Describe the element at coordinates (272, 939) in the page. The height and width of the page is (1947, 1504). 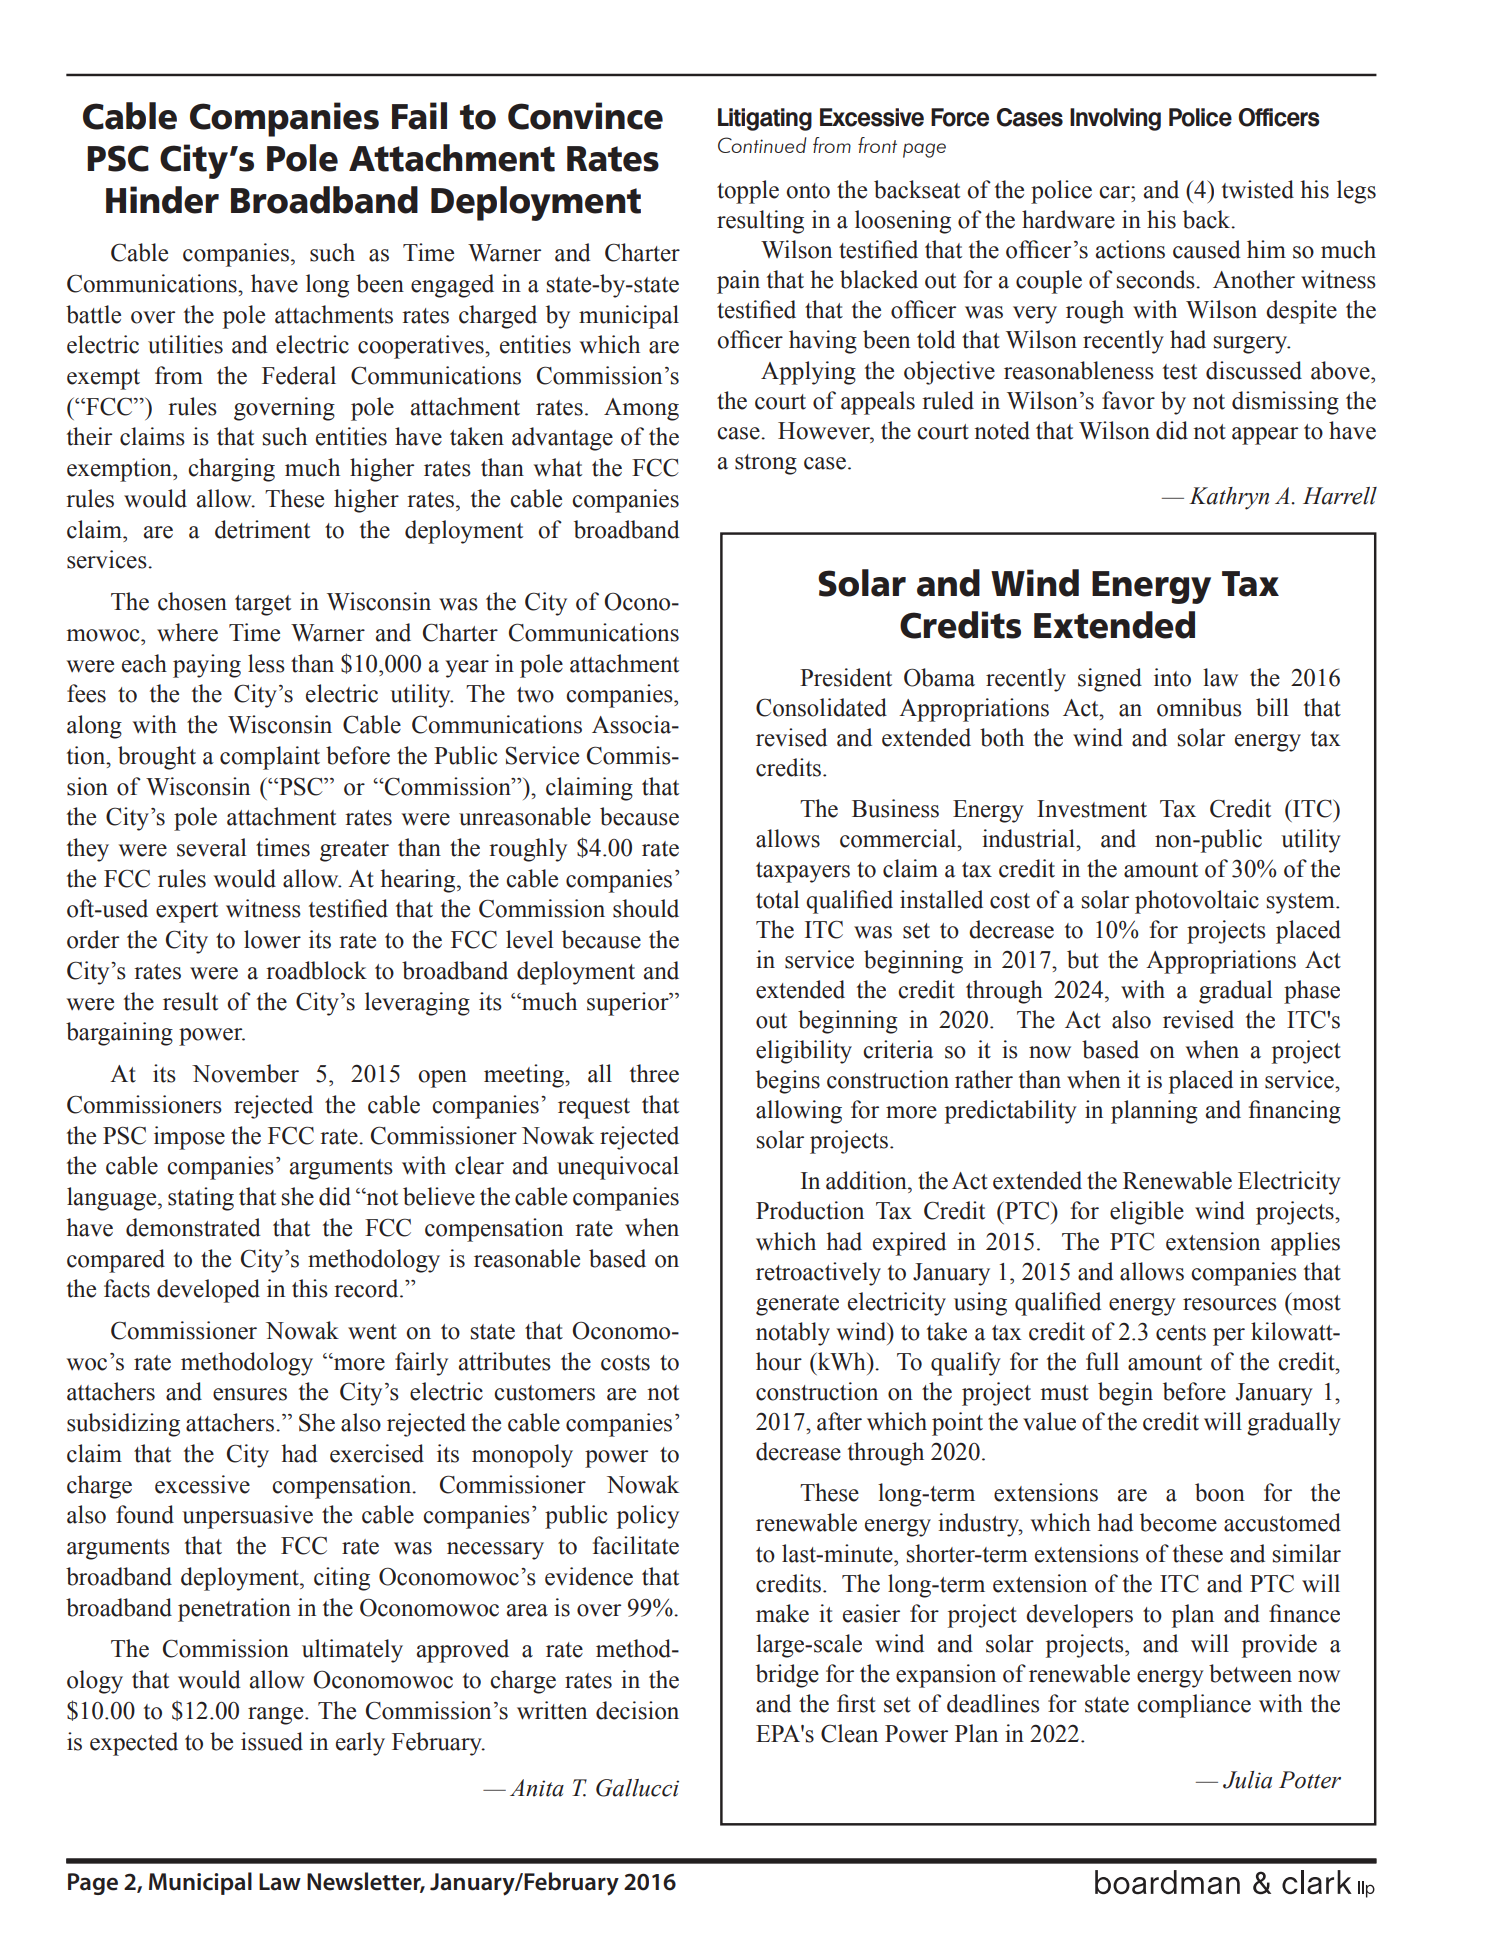
I see `lower` at that location.
